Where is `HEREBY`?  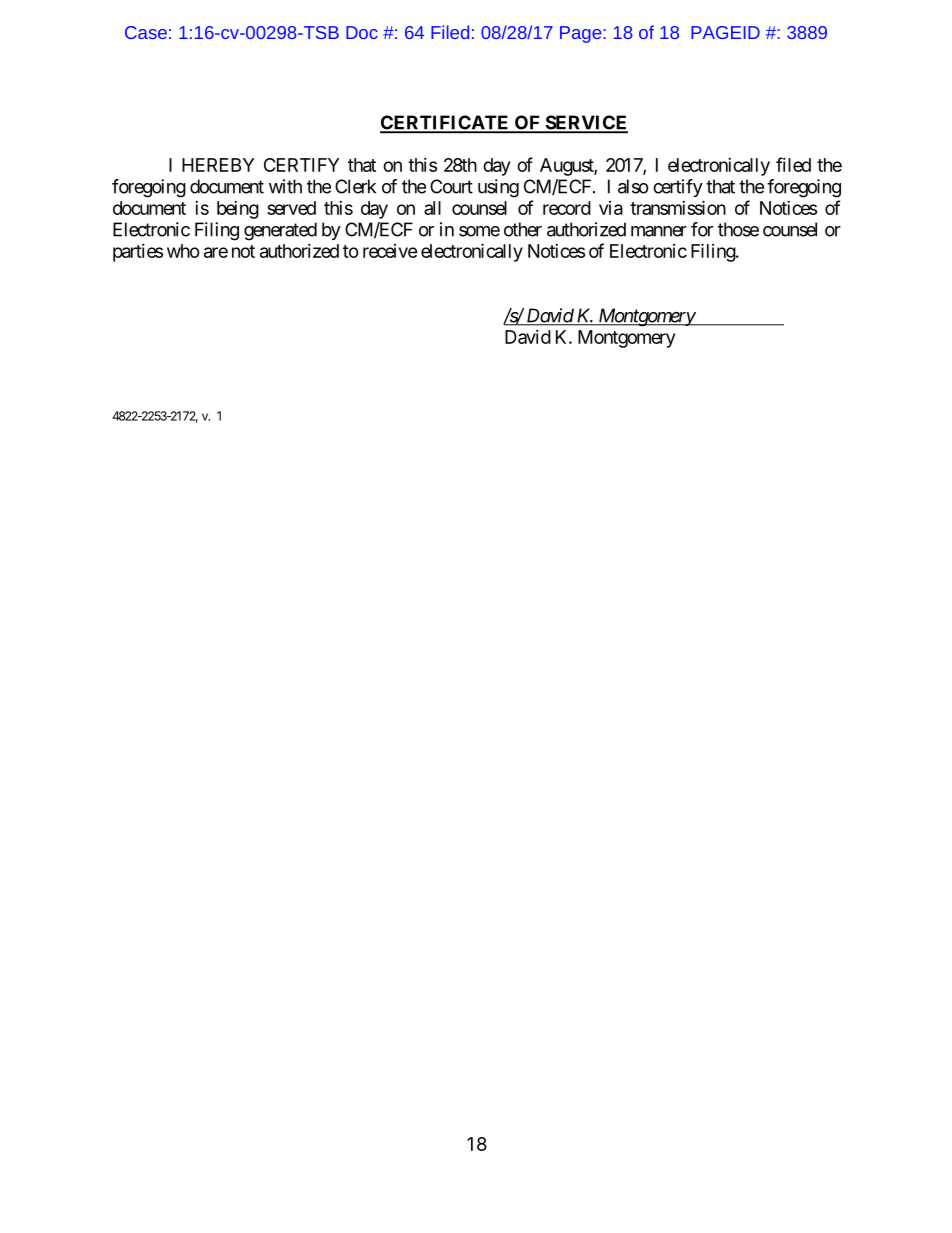 HEREBY is located at coordinates (218, 165).
